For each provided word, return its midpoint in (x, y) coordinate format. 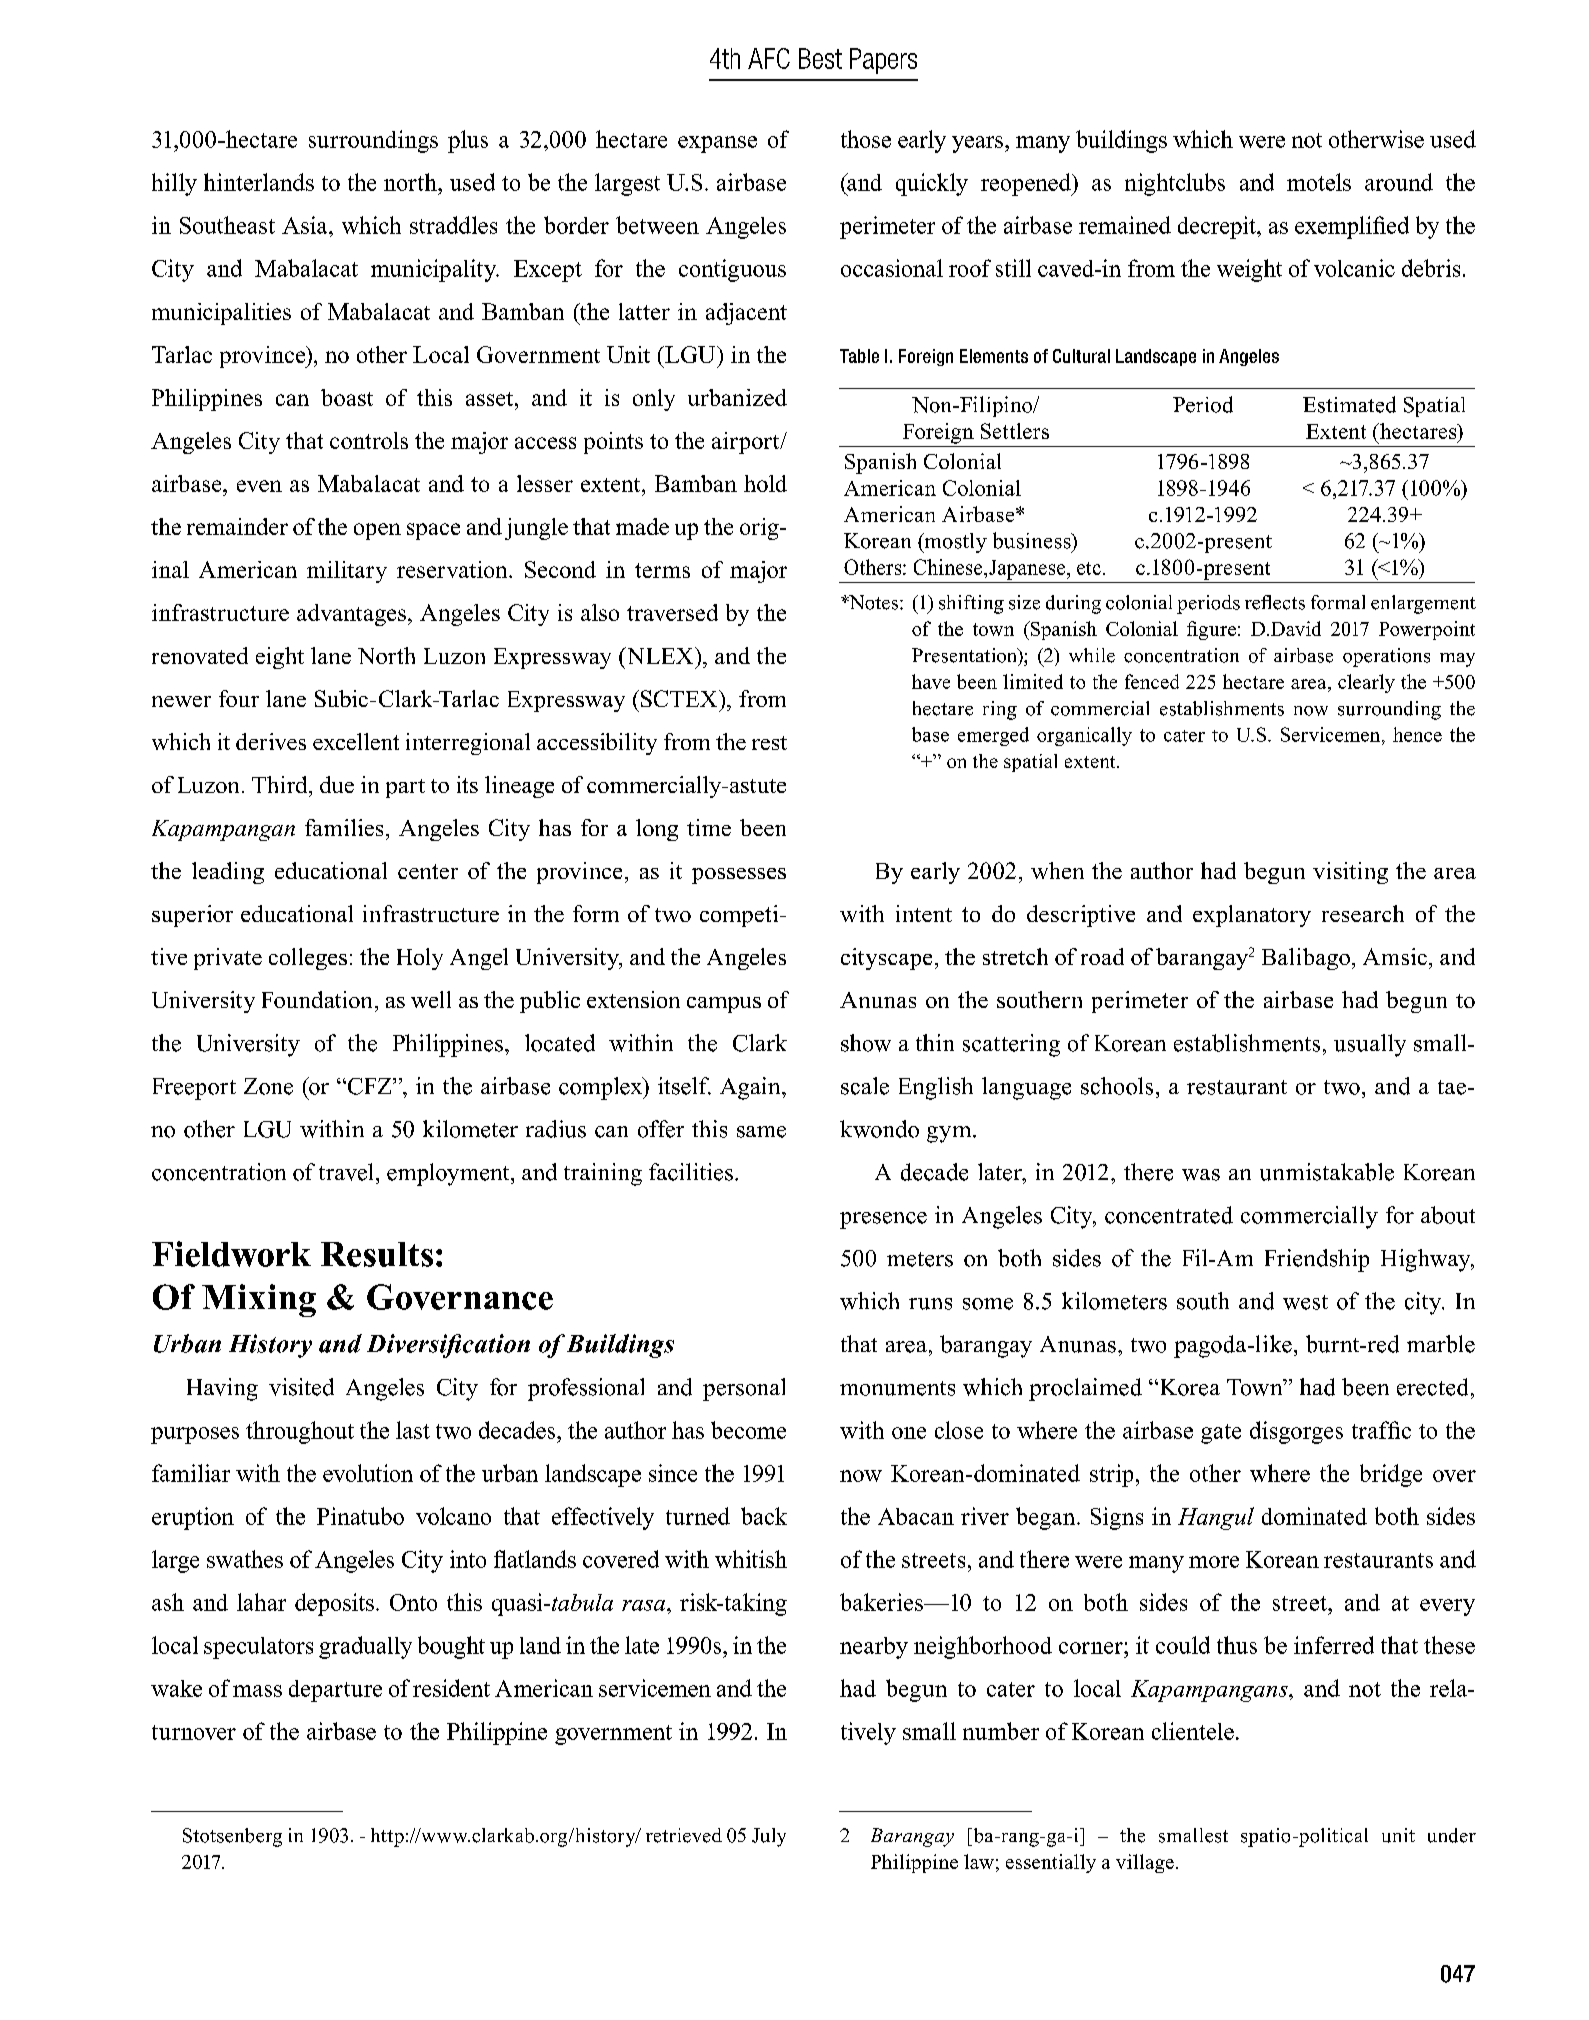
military (347, 572)
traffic (1381, 1430)
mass (257, 1691)
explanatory (1252, 916)
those (866, 139)
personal (744, 1389)
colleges (308, 959)
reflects (1275, 602)
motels (1319, 182)
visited (301, 1387)
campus (724, 1005)
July (769, 1837)
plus (468, 141)
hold (765, 483)
